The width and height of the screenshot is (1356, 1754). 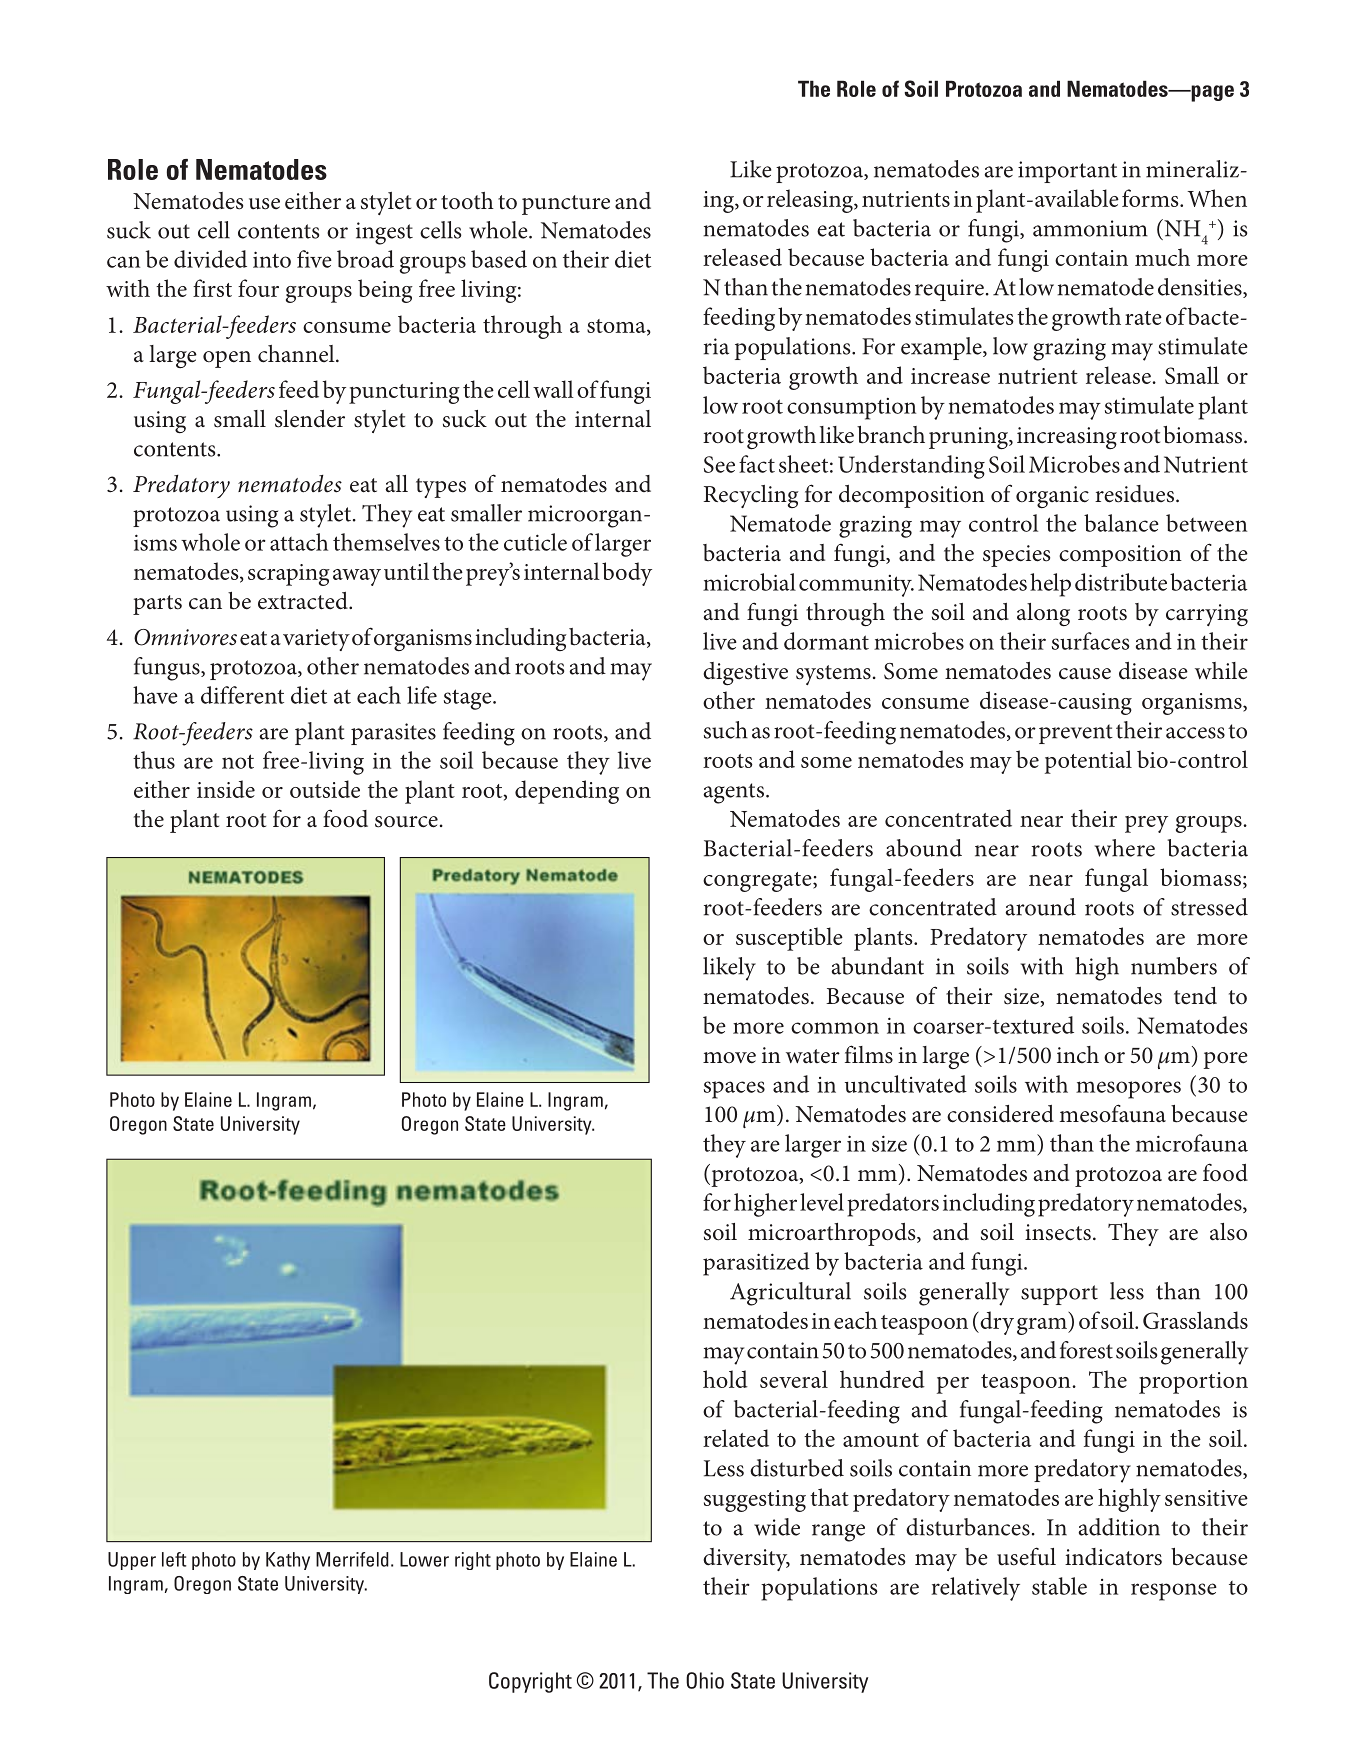 What do you see at coordinates (745, 673) in the screenshot?
I see `digestive` at bounding box center [745, 673].
